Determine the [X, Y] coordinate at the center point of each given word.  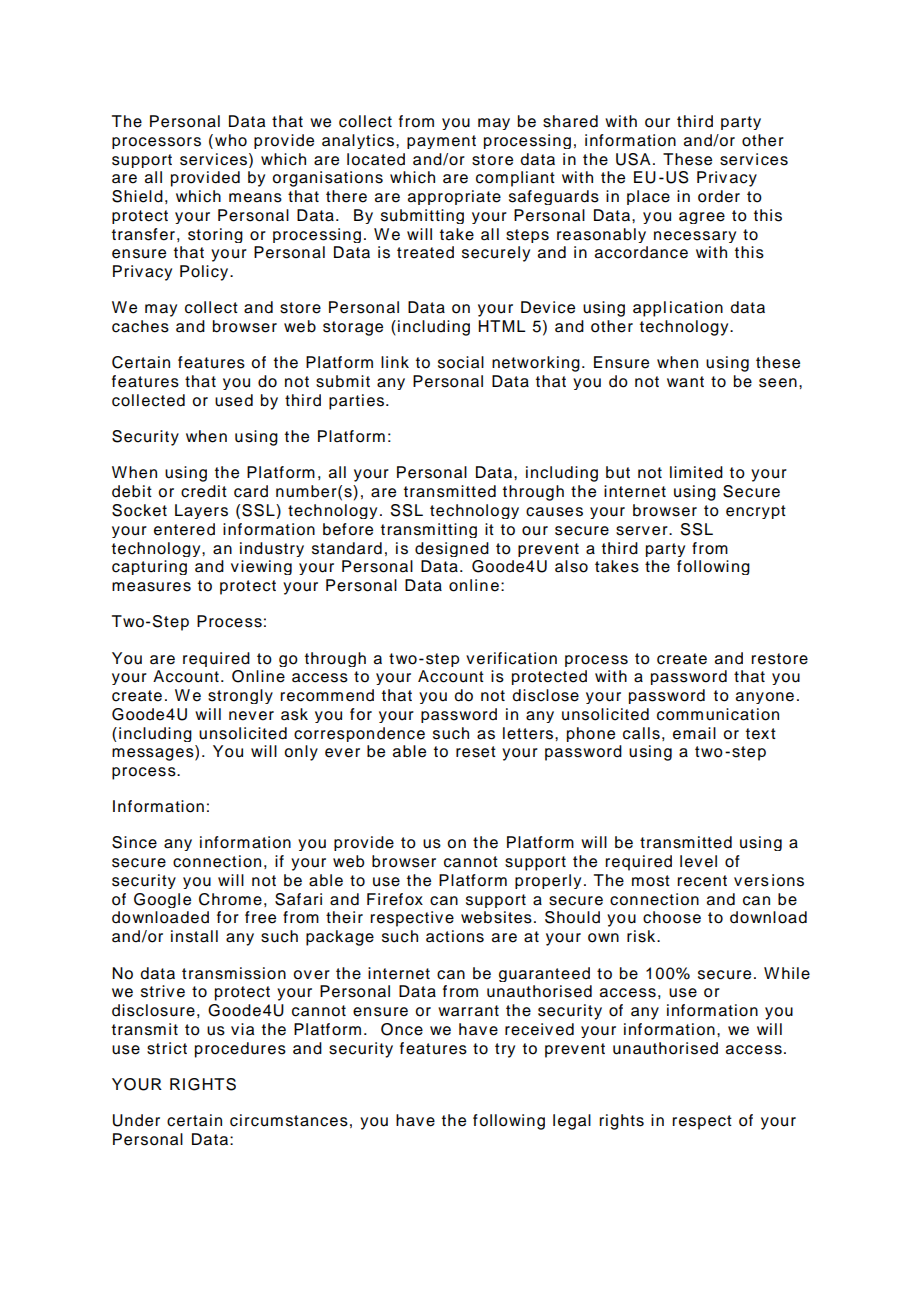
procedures [240, 1050]
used [234, 400]
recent [702, 881]
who [231, 140]
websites [496, 917]
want [685, 382]
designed [452, 549]
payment [441, 142]
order [719, 196]
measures [151, 587]
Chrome [230, 899]
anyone [765, 698]
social [461, 362]
